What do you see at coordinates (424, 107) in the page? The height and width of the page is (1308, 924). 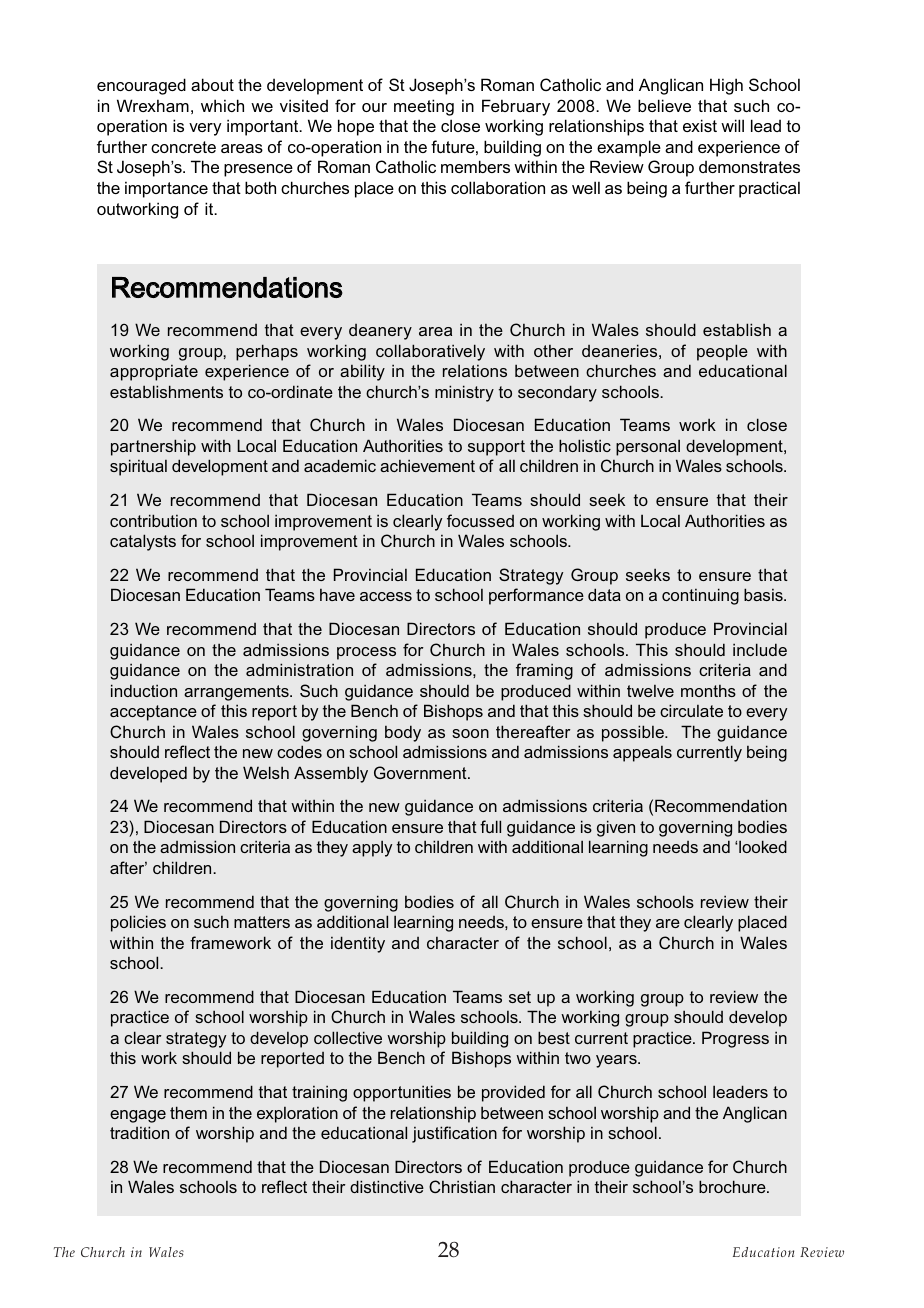 I see `meeting` at bounding box center [424, 107].
